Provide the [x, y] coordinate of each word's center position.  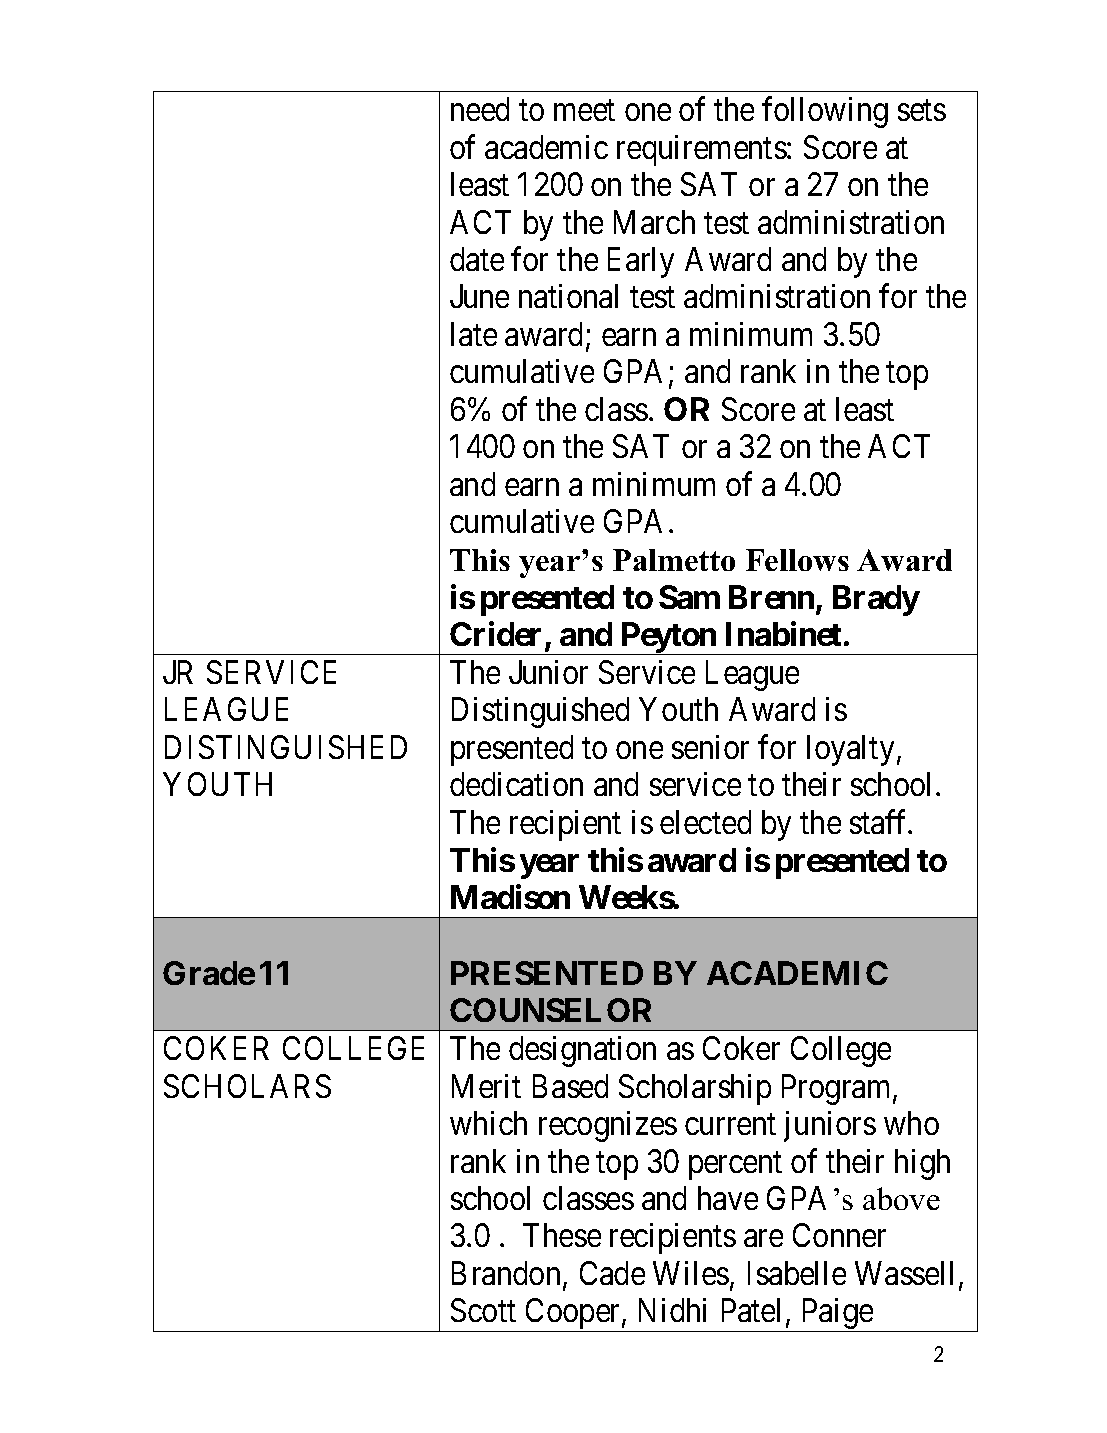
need [480, 109]
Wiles [691, 1273]
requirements [702, 150]
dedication [516, 784]
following [825, 112]
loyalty [850, 750]
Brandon [508, 1274]
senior [710, 747]
